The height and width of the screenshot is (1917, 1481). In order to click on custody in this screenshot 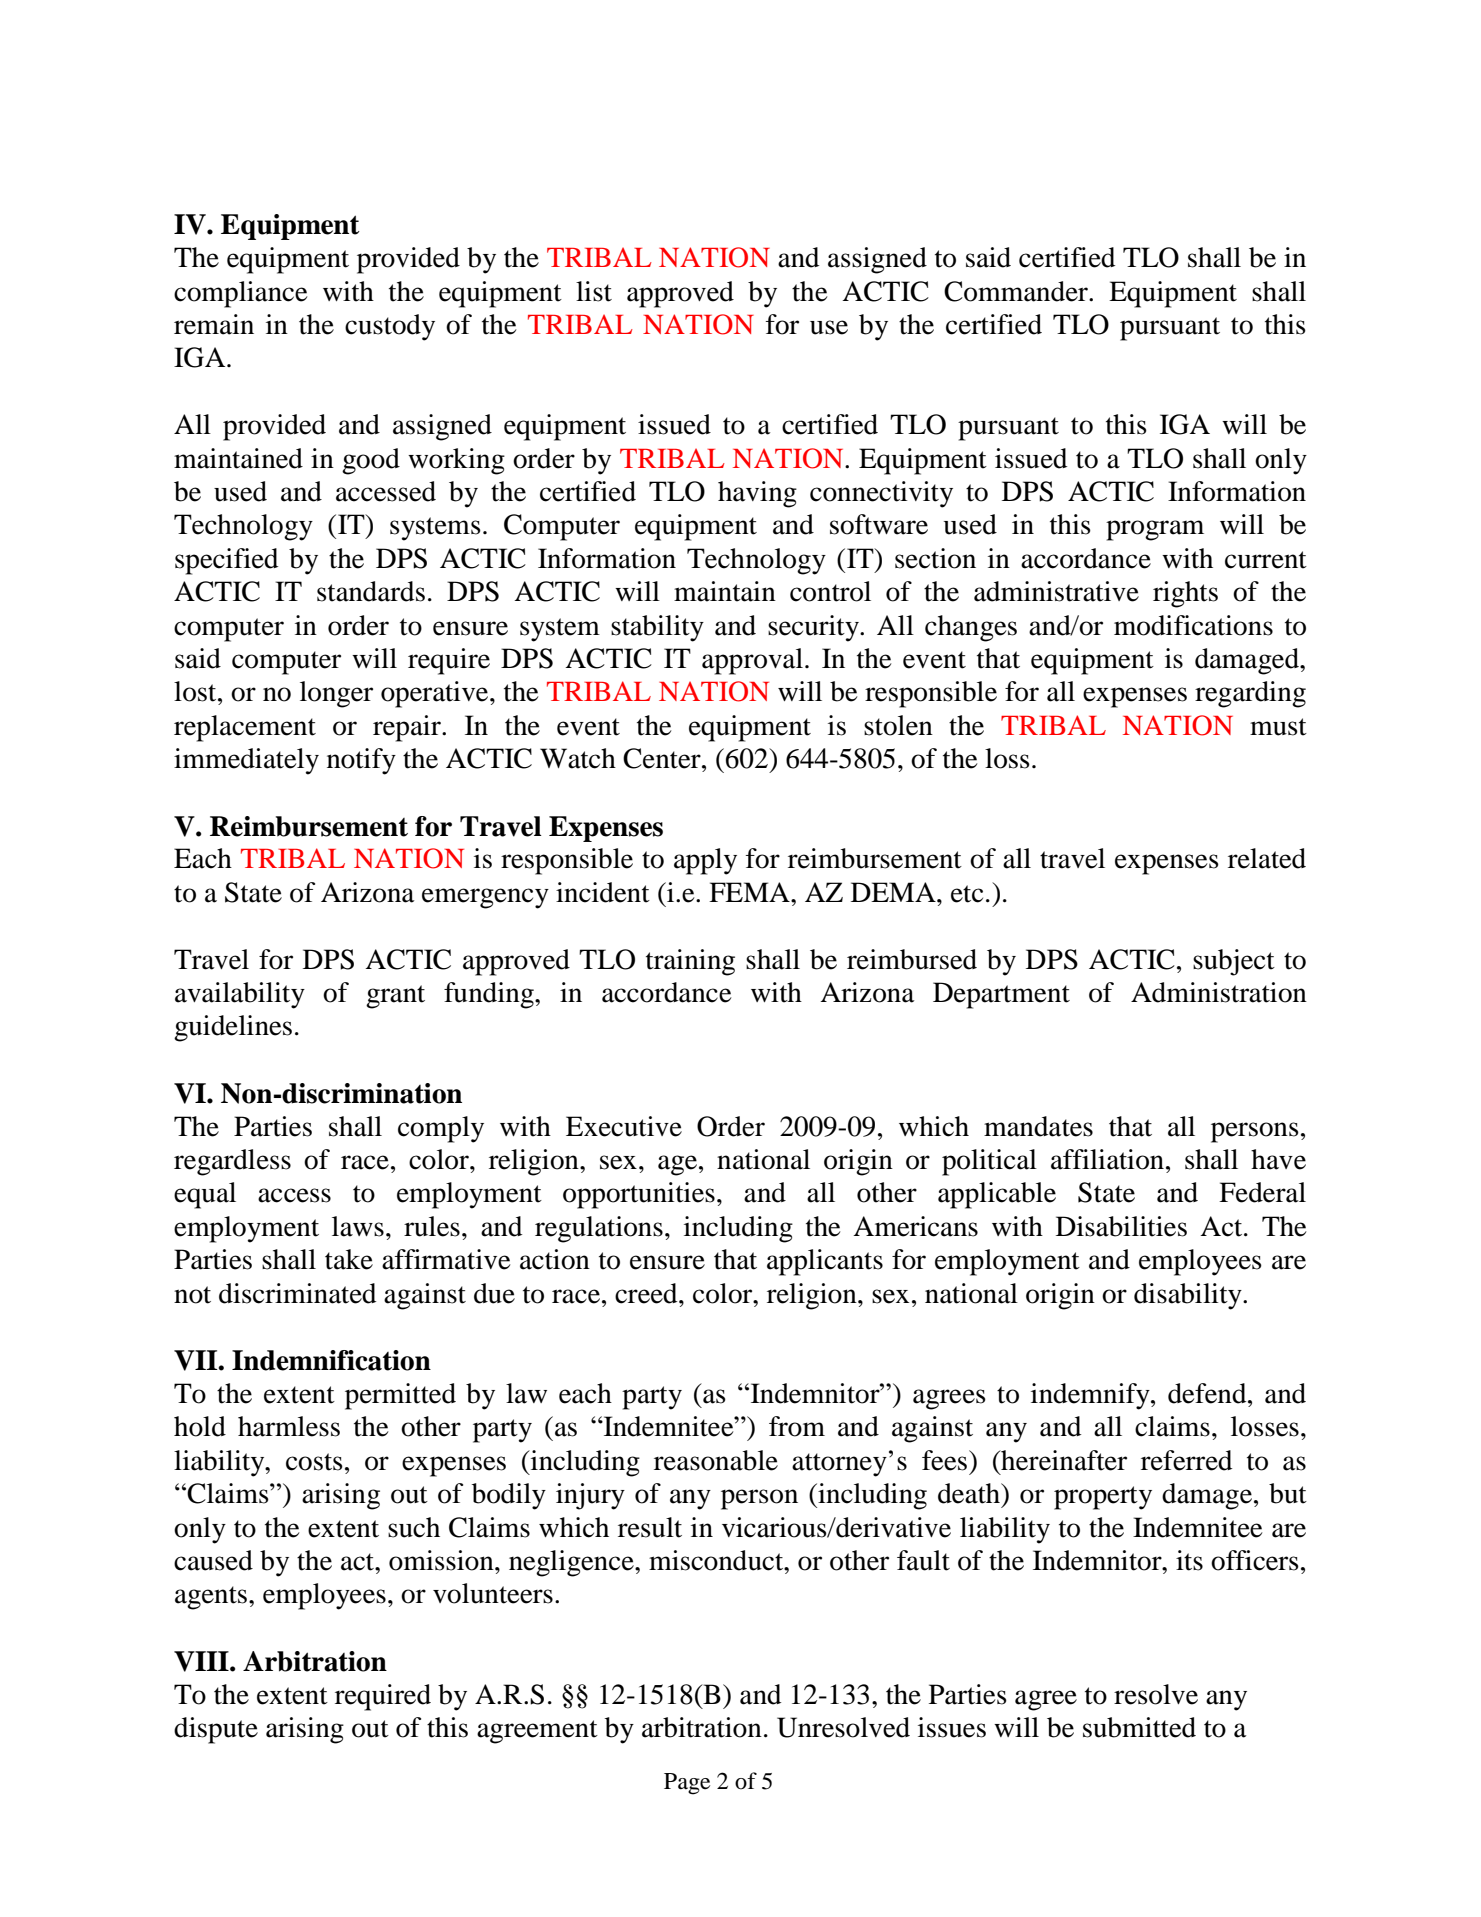, I will do `click(390, 327)`.
